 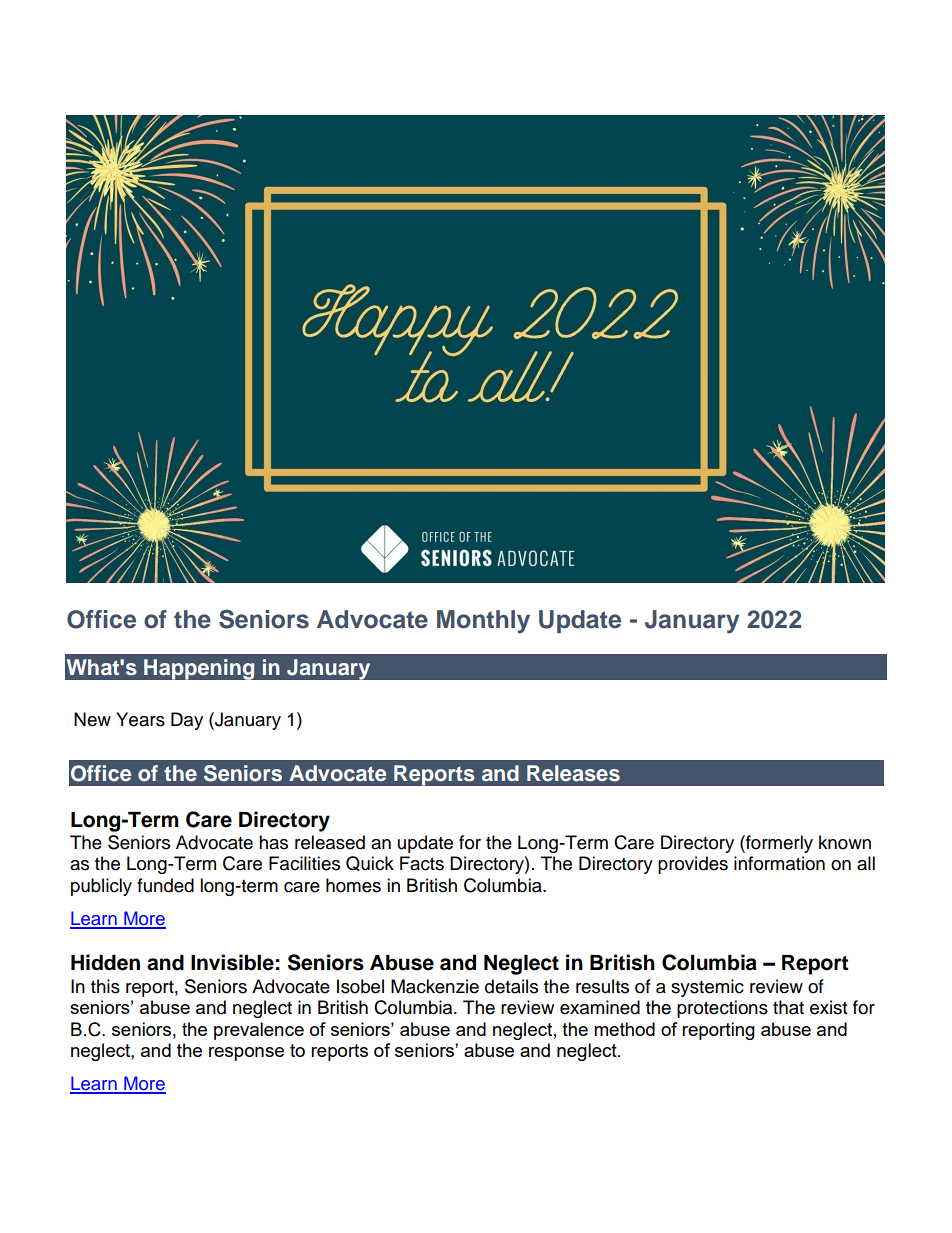 I want to click on systemic, so click(x=707, y=988).
